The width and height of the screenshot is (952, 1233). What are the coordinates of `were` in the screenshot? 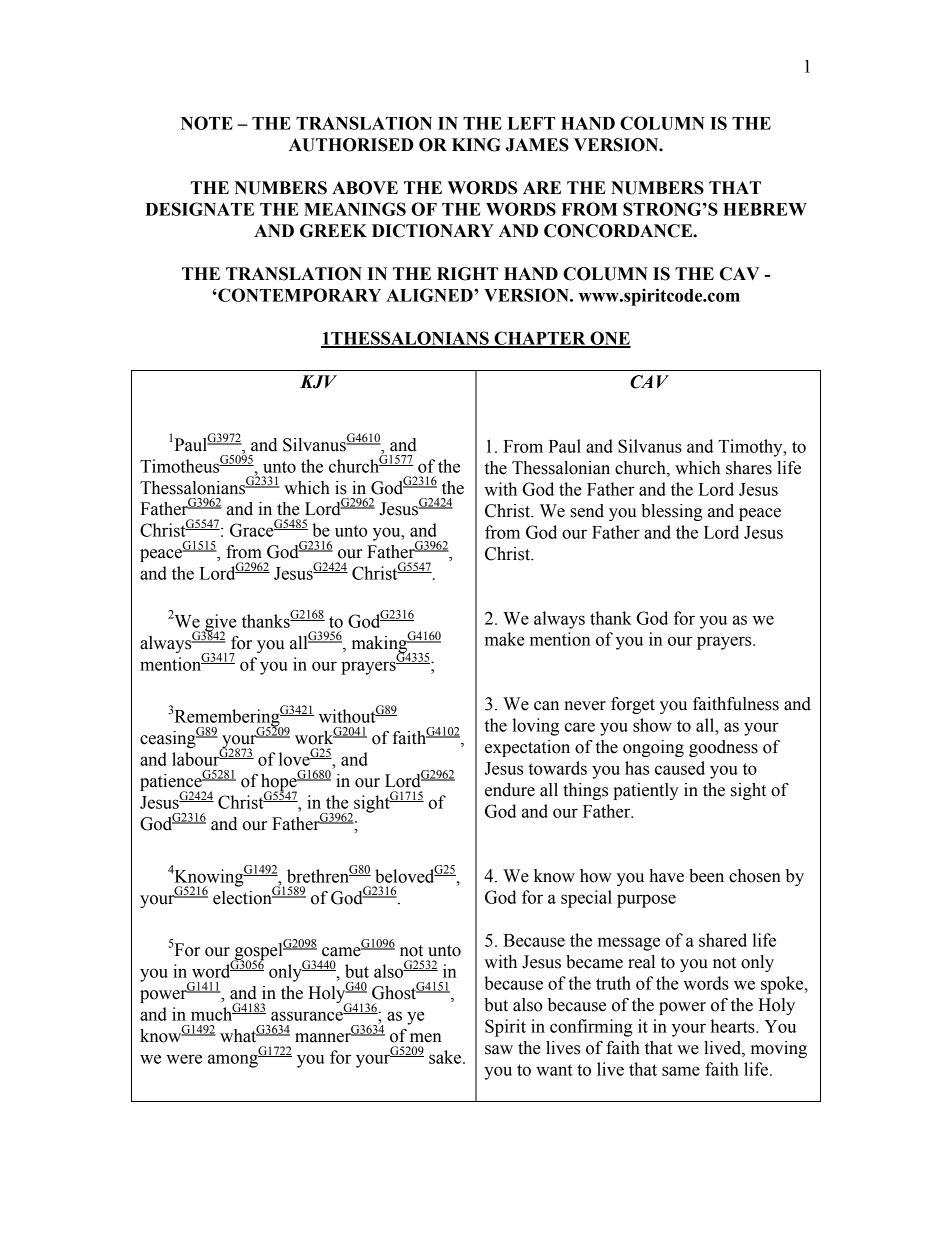 It's located at (184, 1059).
